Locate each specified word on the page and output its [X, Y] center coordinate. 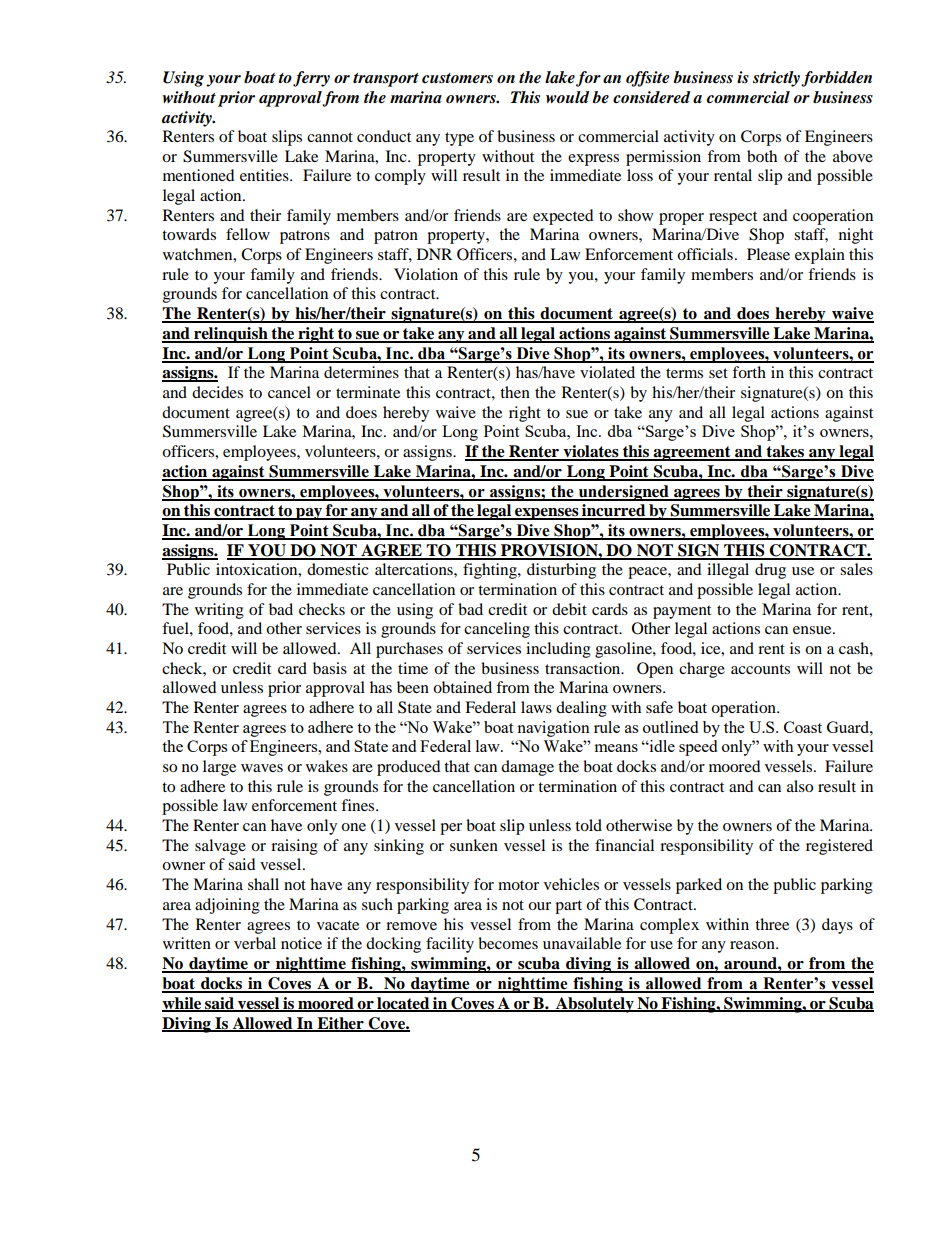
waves [262, 768]
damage [527, 768]
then [515, 392]
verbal [255, 943]
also [800, 786]
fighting [491, 571]
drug [770, 571]
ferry [311, 79]
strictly [776, 79]
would [567, 97]
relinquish [231, 335]
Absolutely [595, 1005]
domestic [338, 569]
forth [749, 372]
